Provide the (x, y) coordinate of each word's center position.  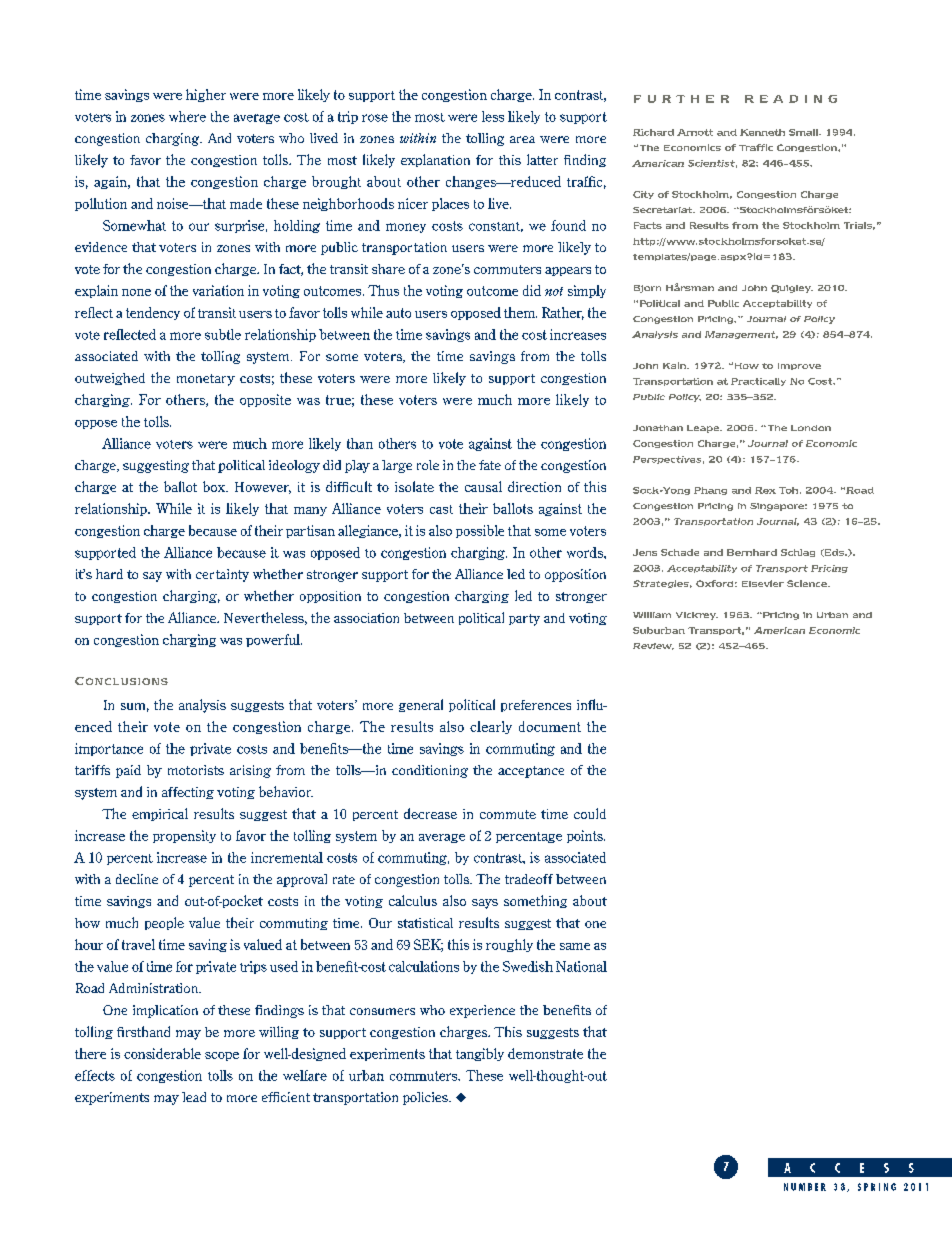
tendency (153, 313)
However (263, 488)
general (421, 705)
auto (398, 313)
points (586, 836)
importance (109, 749)
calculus (413, 900)
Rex (765, 490)
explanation (435, 160)
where (187, 116)
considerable (162, 1053)
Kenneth (762, 132)
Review (653, 646)
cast (441, 509)
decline (137, 879)
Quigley (792, 289)
